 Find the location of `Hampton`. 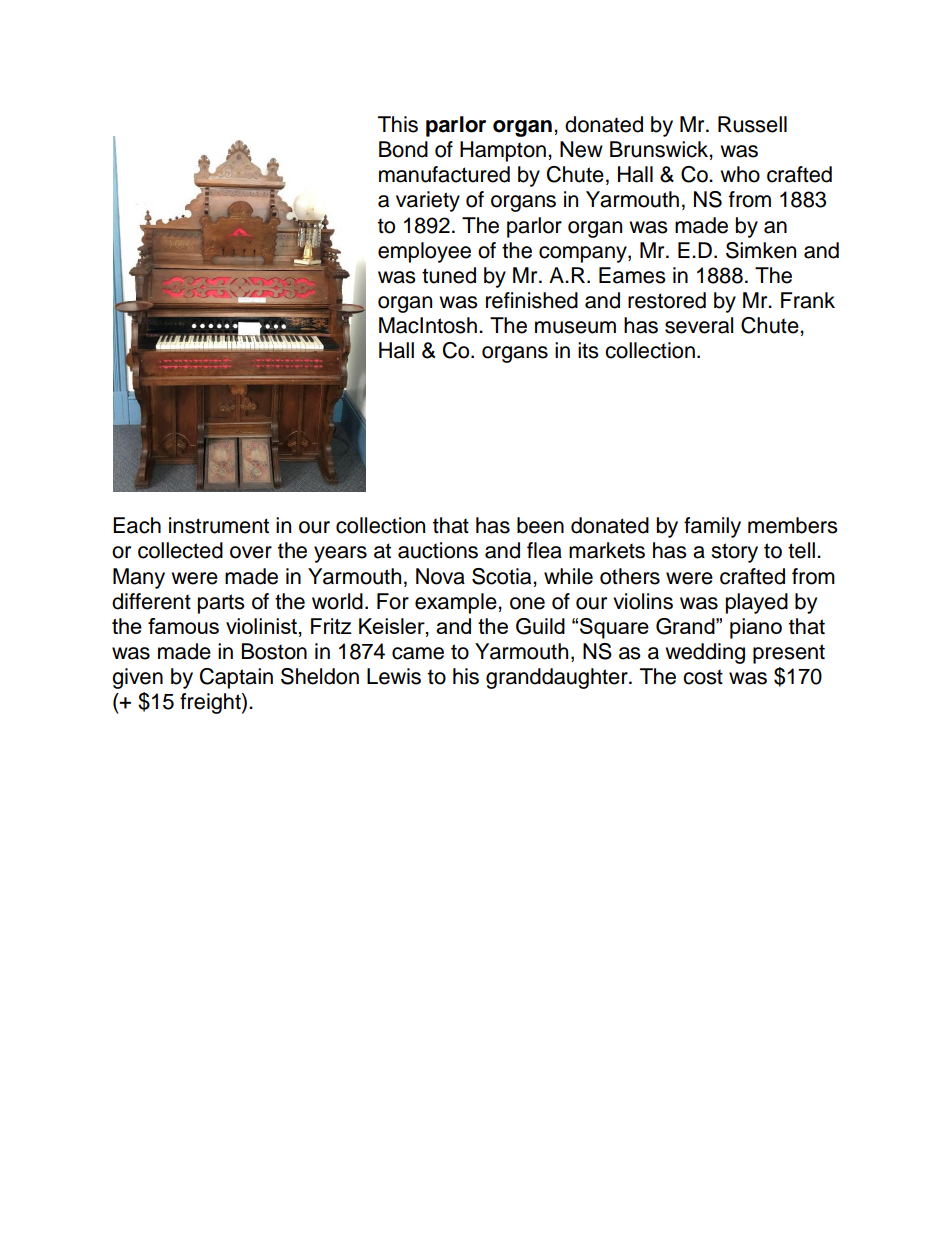

Hampton is located at coordinates (503, 151).
